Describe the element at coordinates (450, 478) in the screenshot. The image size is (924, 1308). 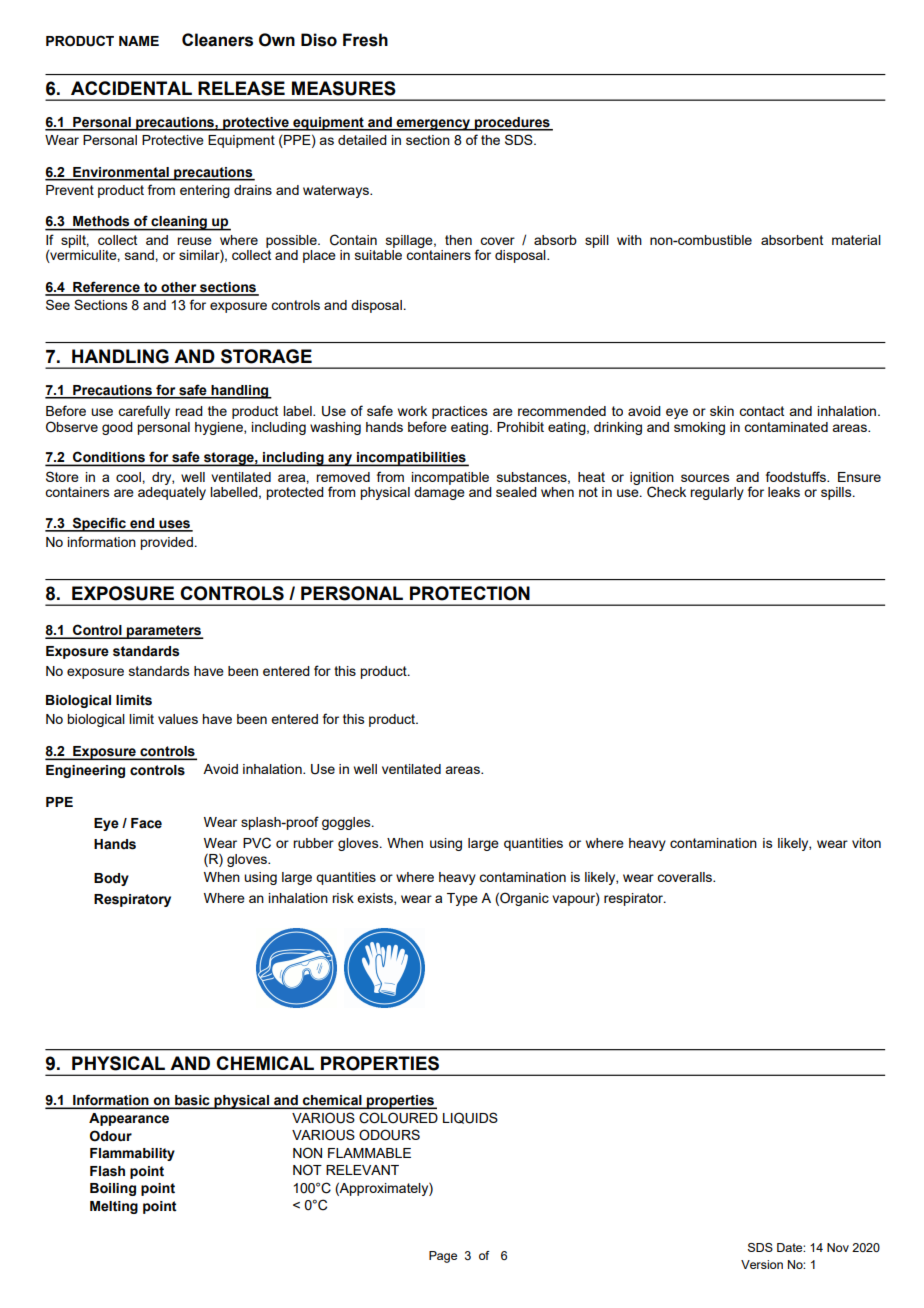
I see `incompatible` at that location.
